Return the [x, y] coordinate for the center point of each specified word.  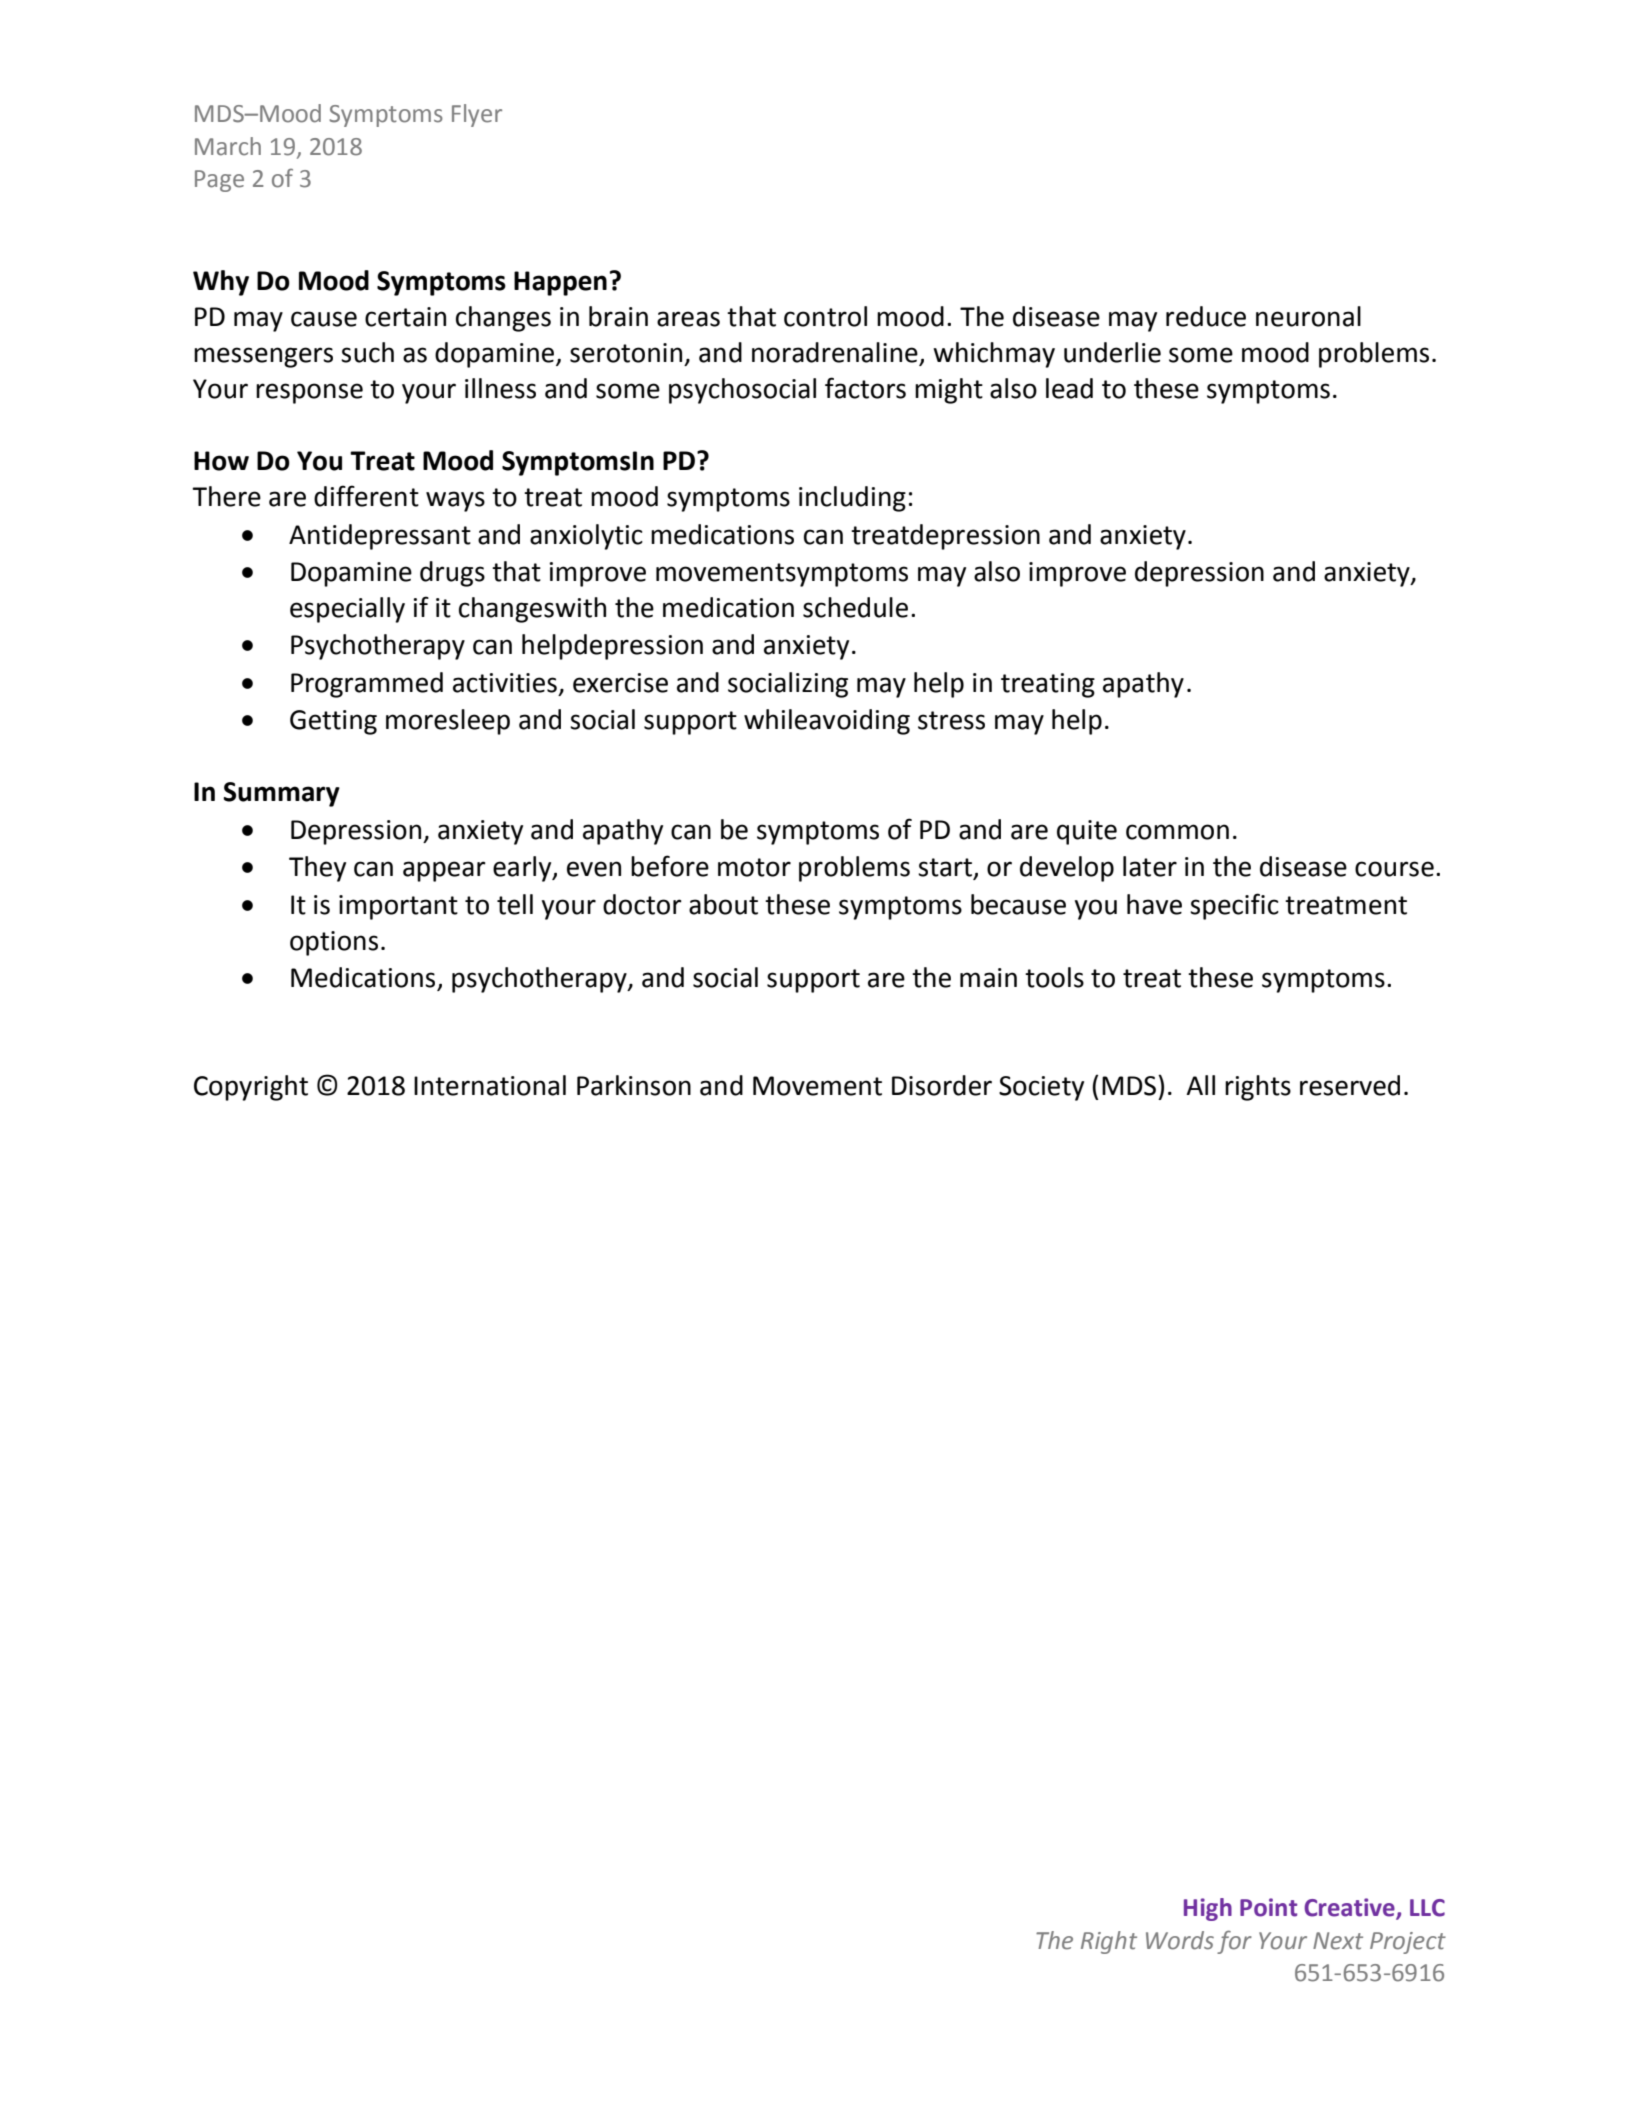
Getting [333, 722]
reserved [1350, 1085]
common [1177, 832]
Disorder [942, 1085]
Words [1180, 1940]
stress [951, 720]
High [1208, 1909]
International [490, 1085]
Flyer [477, 115]
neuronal [1308, 316]
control [825, 316]
